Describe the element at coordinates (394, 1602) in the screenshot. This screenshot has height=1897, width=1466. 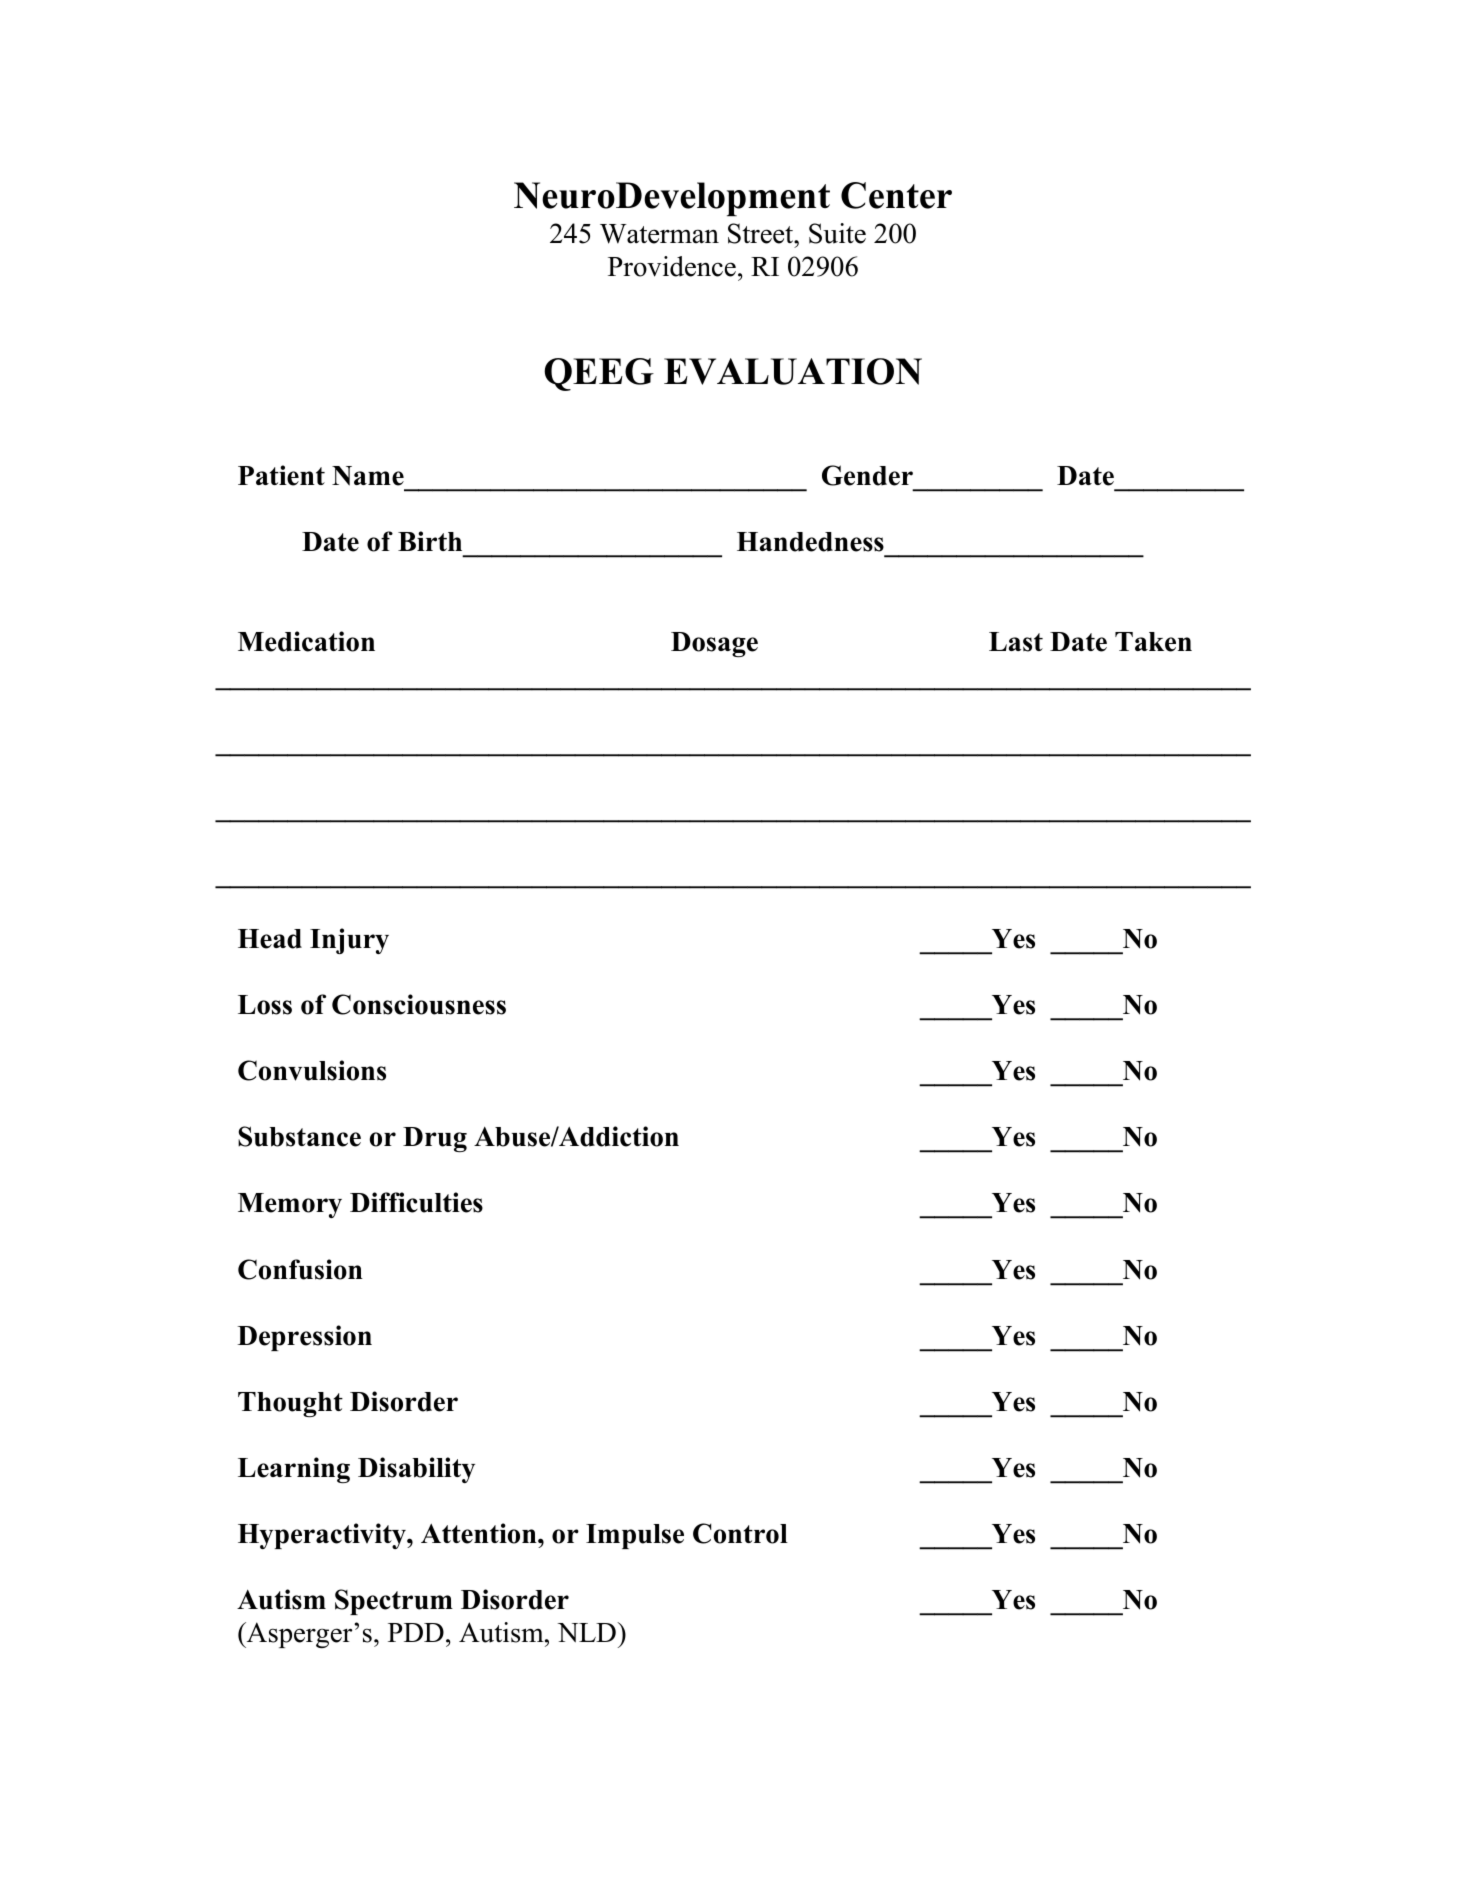
I see `Spectrum` at that location.
